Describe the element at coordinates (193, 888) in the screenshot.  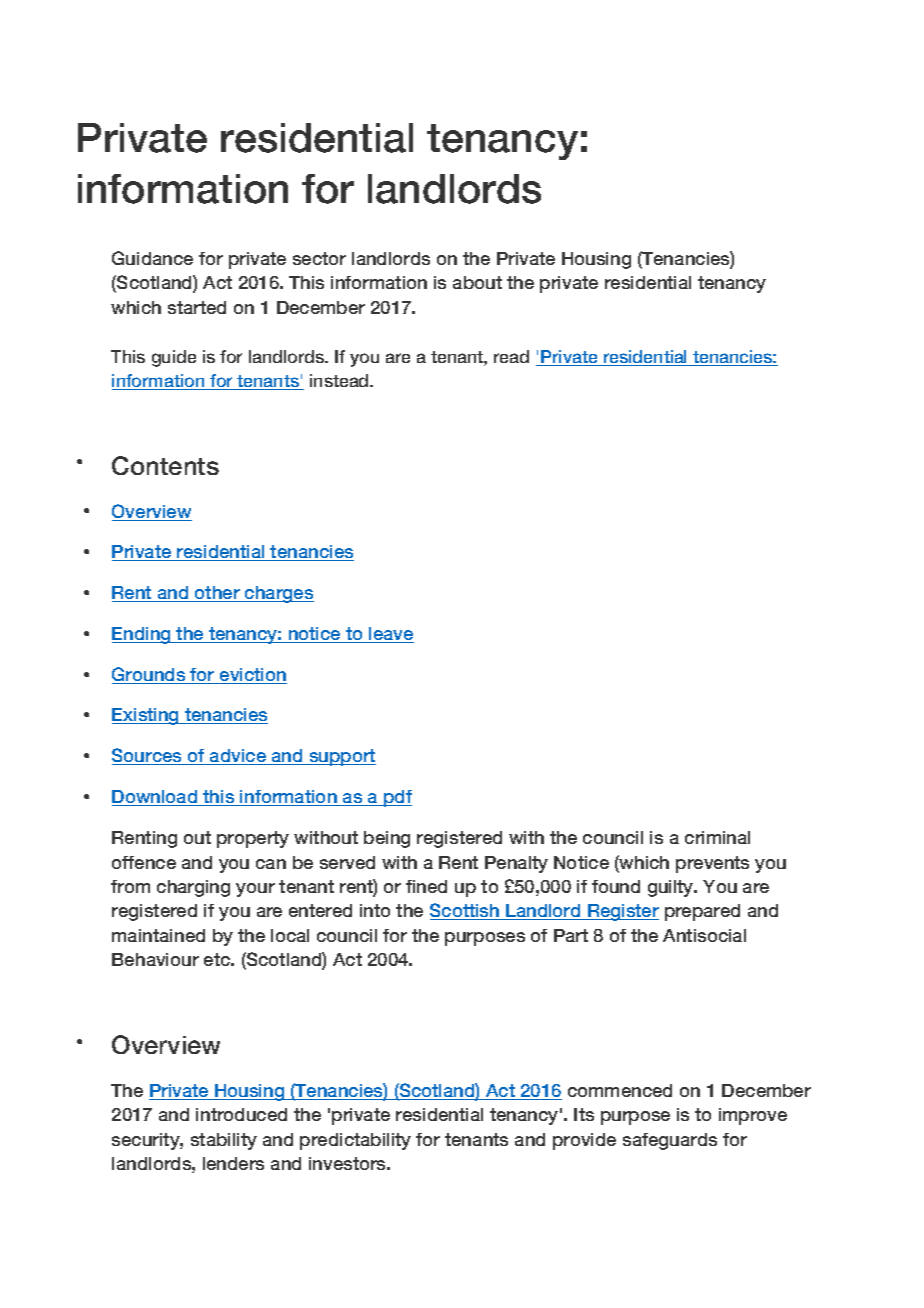
I see `charging` at that location.
